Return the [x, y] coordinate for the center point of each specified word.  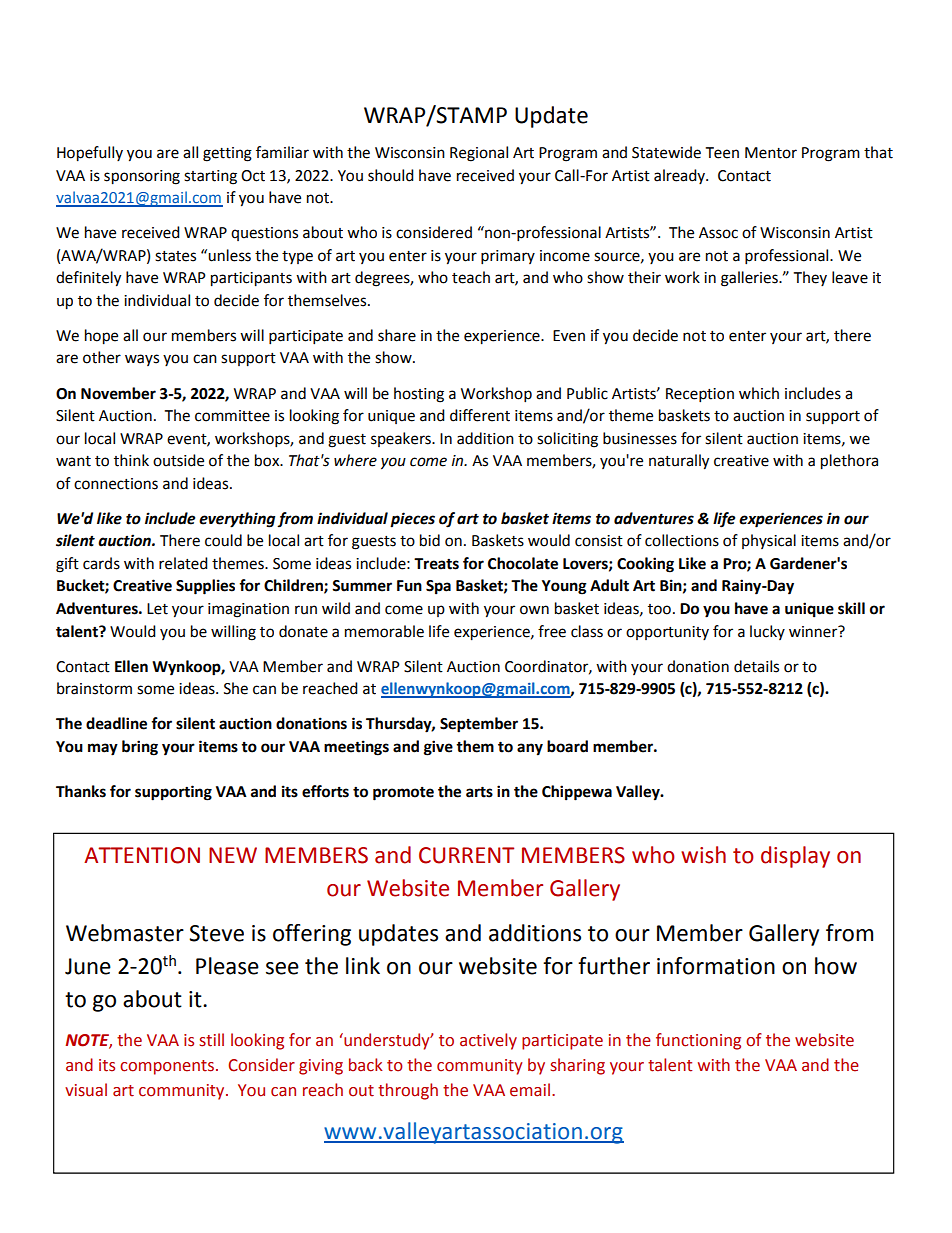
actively [488, 1041]
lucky [767, 632]
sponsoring [142, 177]
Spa [438, 587]
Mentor [771, 153]
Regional [479, 154]
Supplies [205, 587]
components [168, 1067]
